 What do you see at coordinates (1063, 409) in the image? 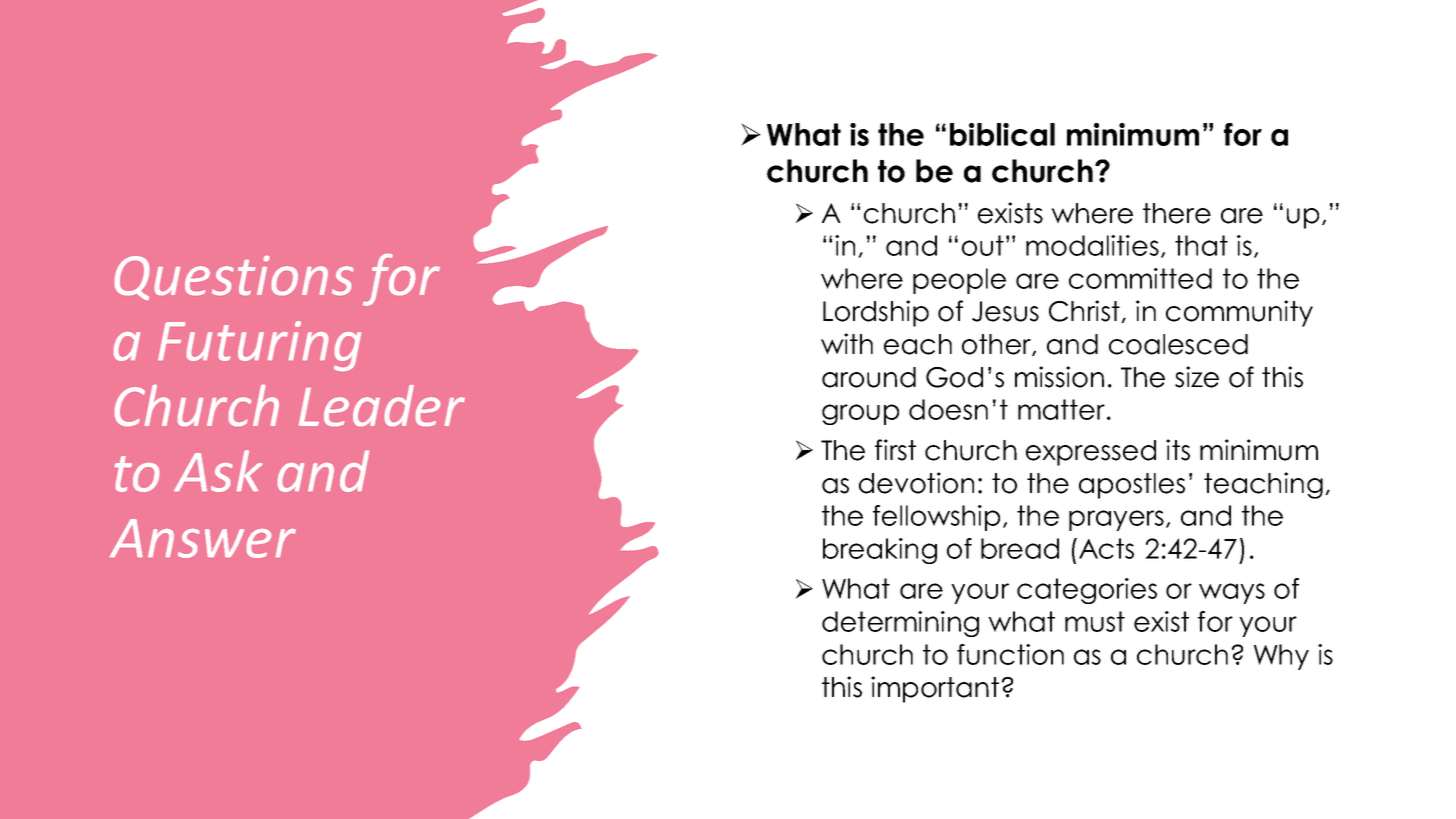
I see `matter` at bounding box center [1063, 409].
